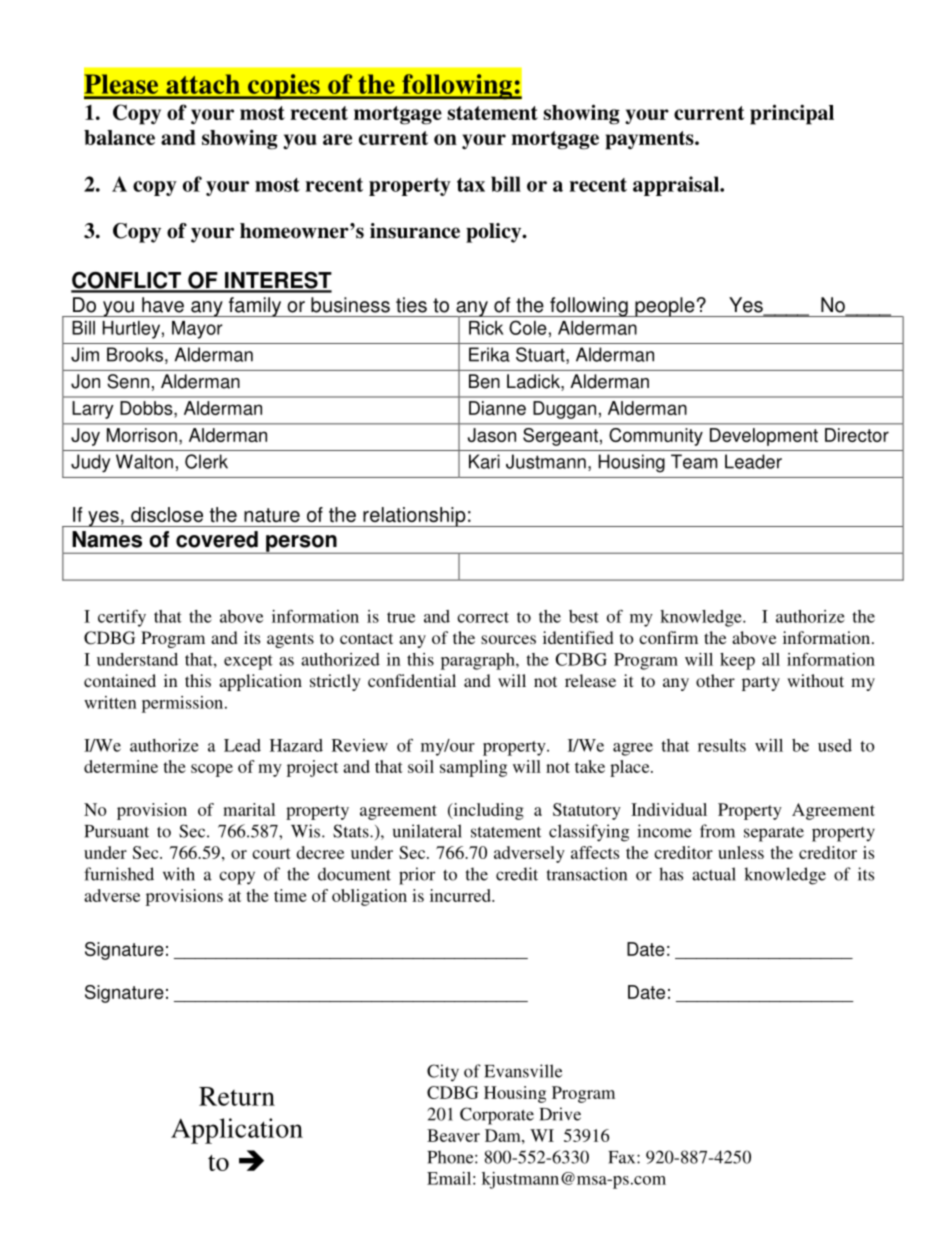  I want to click on Return, so click(237, 1096).
